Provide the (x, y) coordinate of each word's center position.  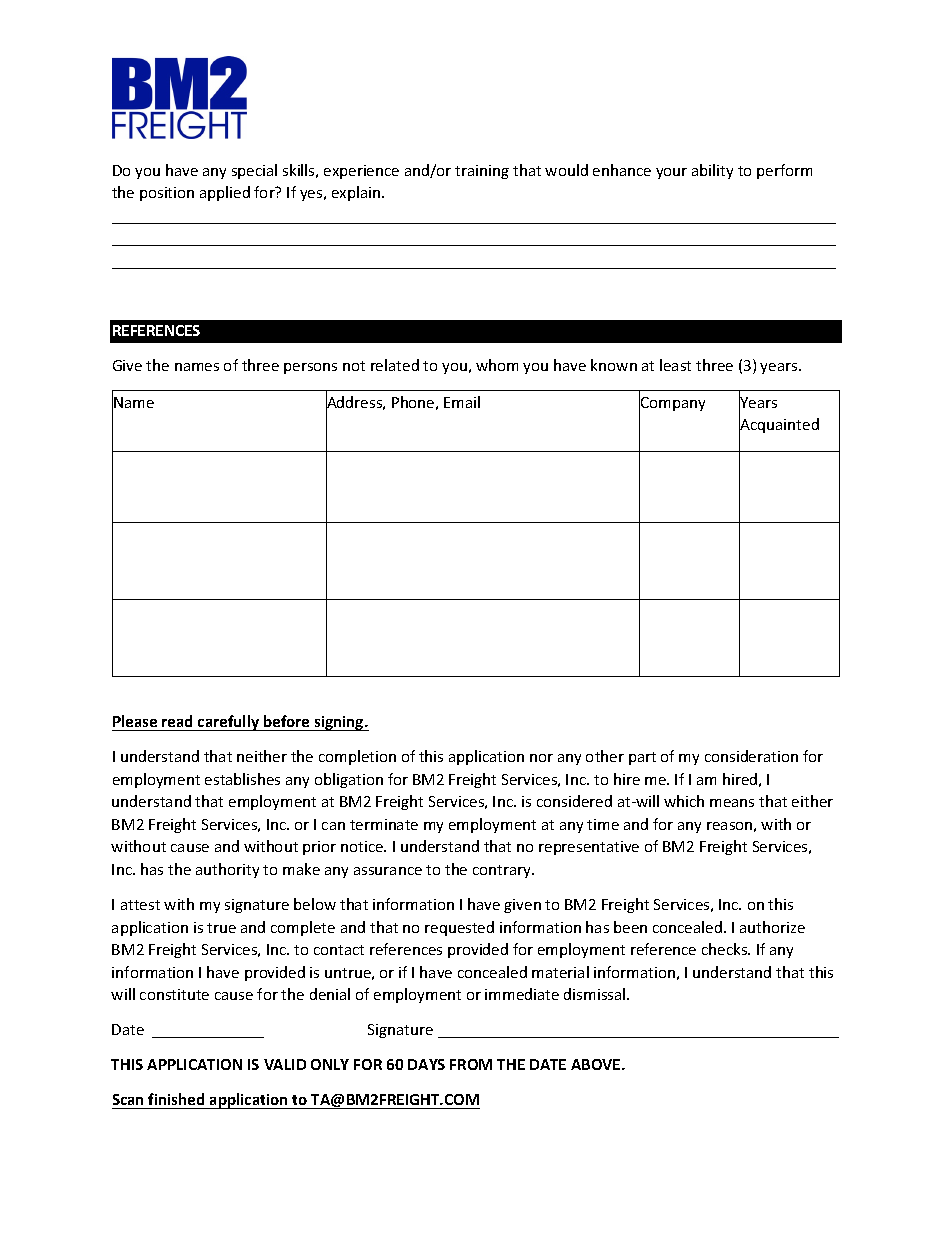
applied (225, 193)
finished (176, 1099)
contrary (503, 871)
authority (227, 870)
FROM (471, 1064)
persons (310, 368)
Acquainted (779, 427)
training (482, 172)
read (177, 721)
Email (462, 402)
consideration (751, 756)
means (732, 803)
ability (712, 171)
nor (541, 758)
